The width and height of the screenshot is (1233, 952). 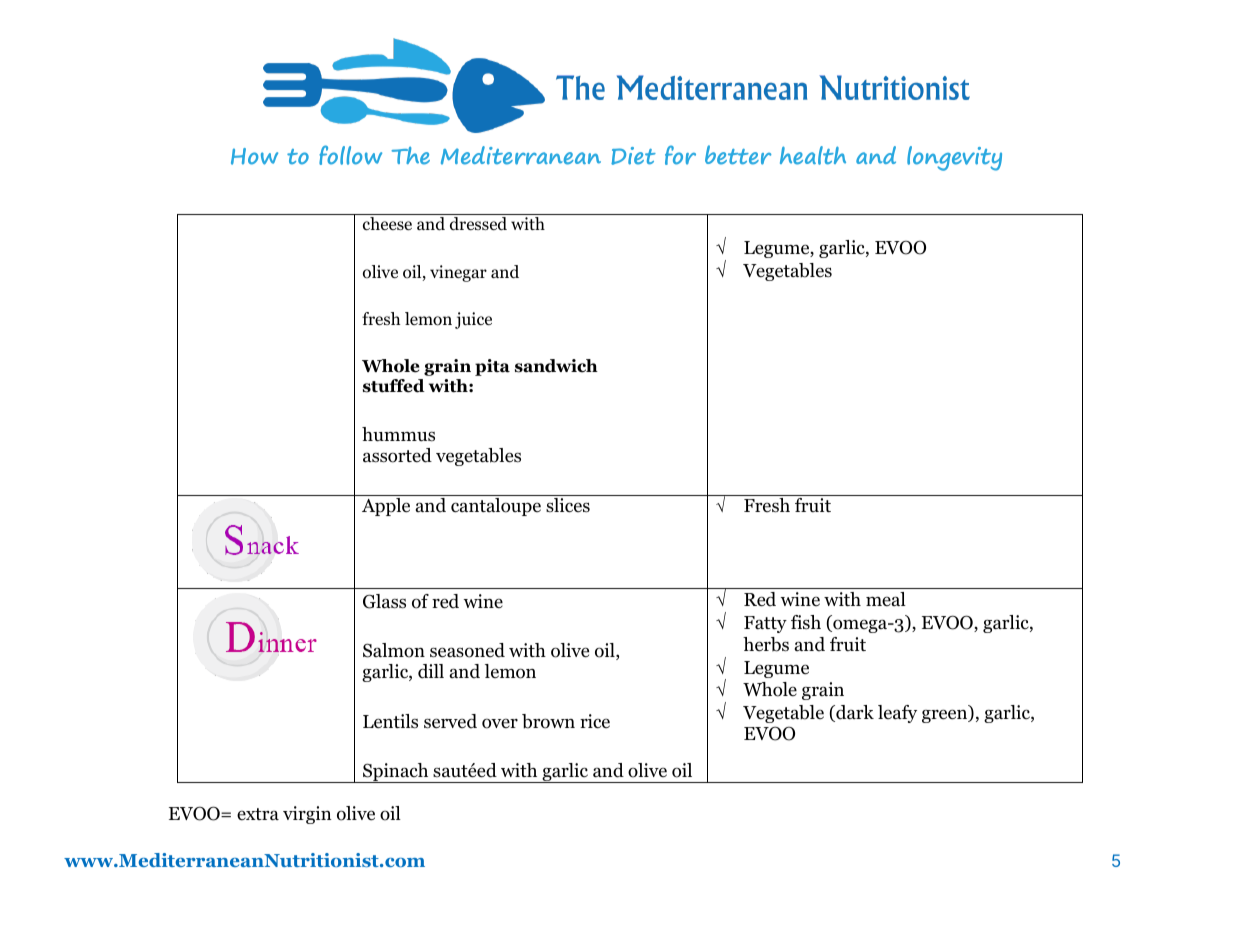 What do you see at coordinates (307, 815) in the screenshot?
I see `virgin` at bounding box center [307, 815].
